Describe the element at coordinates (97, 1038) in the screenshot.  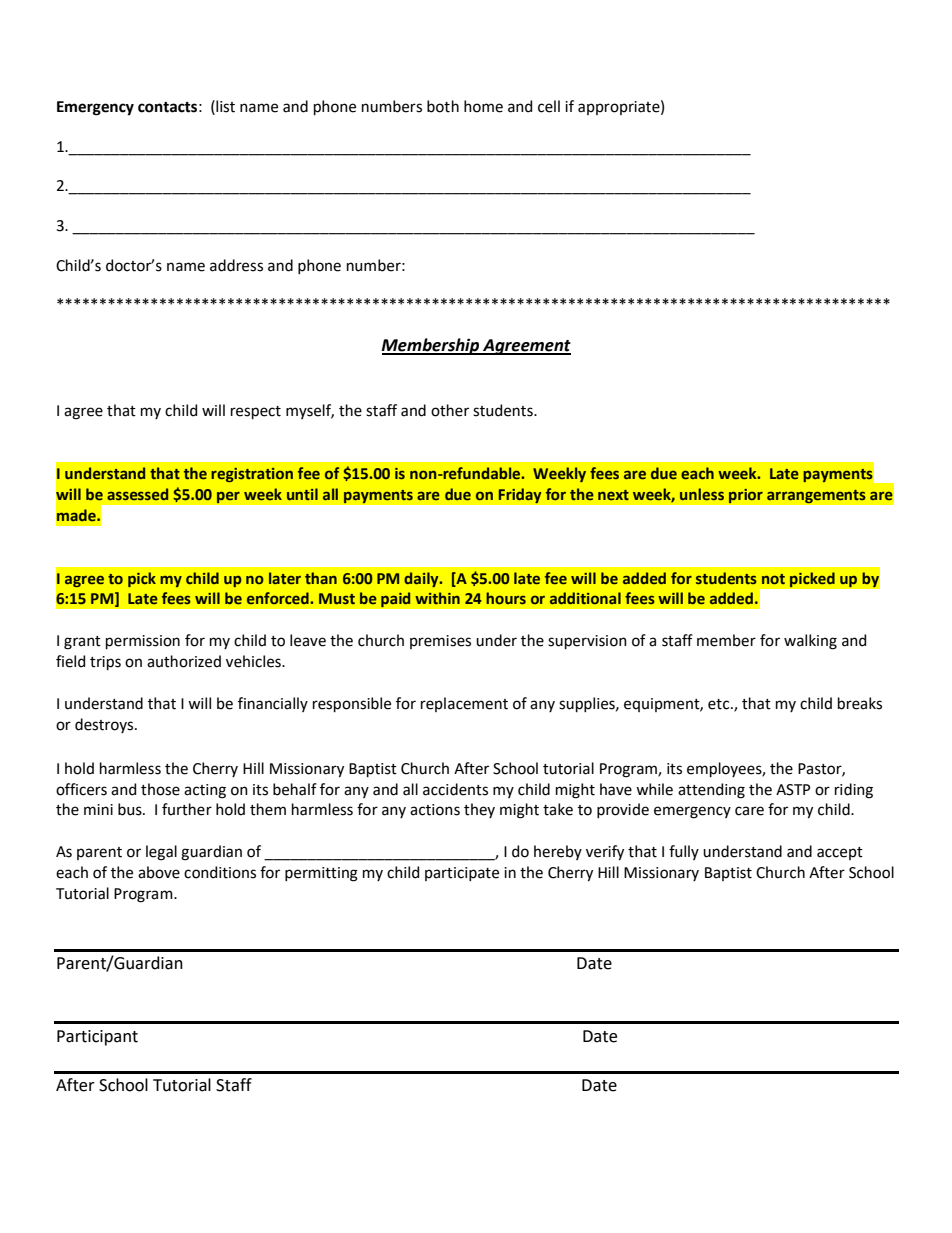
I see `Participant` at that location.
